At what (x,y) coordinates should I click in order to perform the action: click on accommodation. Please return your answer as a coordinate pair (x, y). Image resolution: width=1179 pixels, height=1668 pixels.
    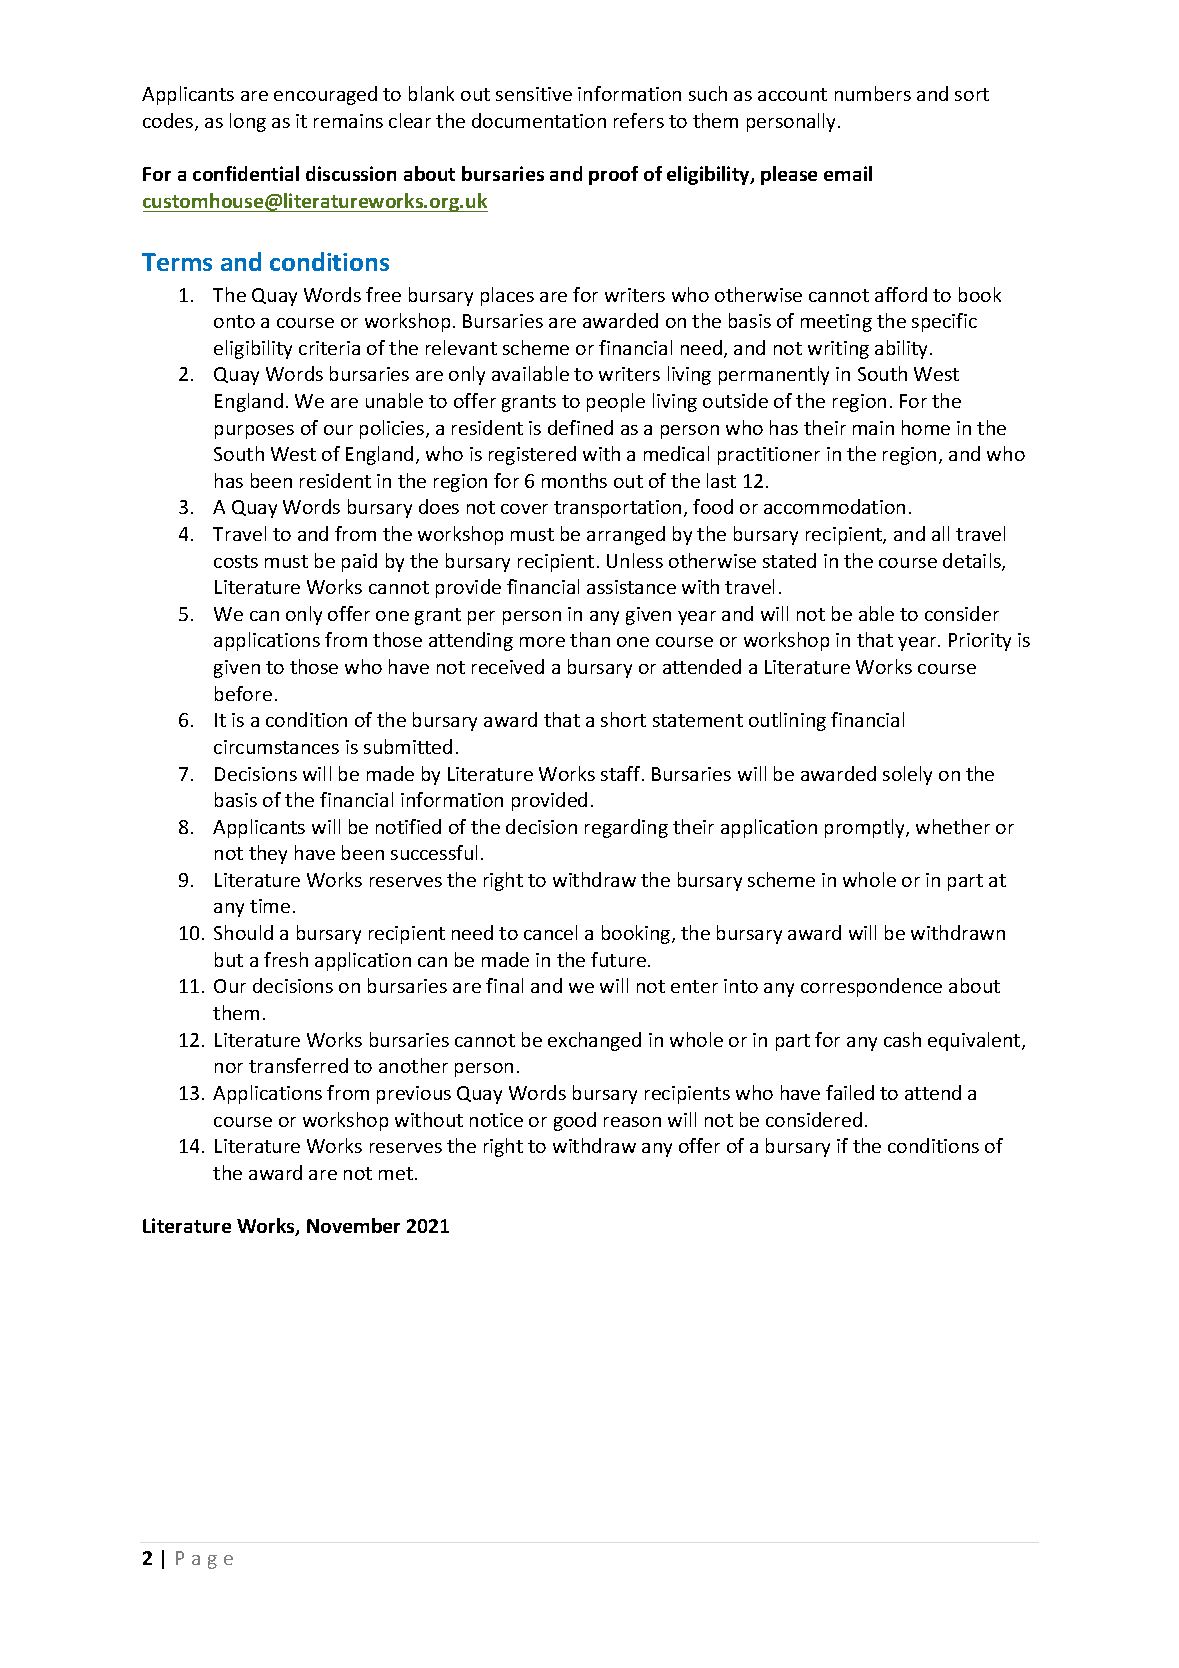
    Looking at the image, I should click on (834, 506).
